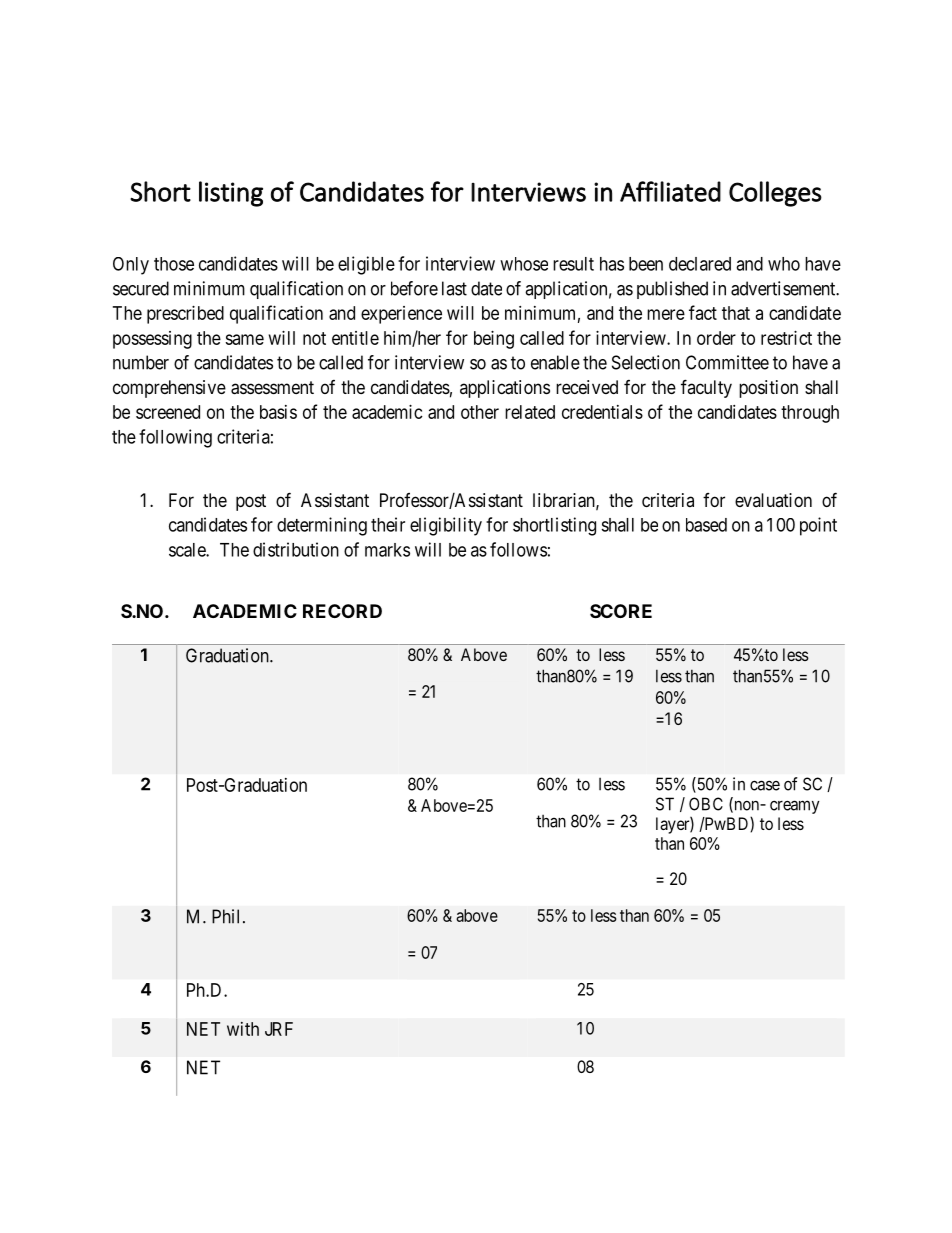  What do you see at coordinates (621, 611) in the document?
I see `SCORE` at bounding box center [621, 611].
